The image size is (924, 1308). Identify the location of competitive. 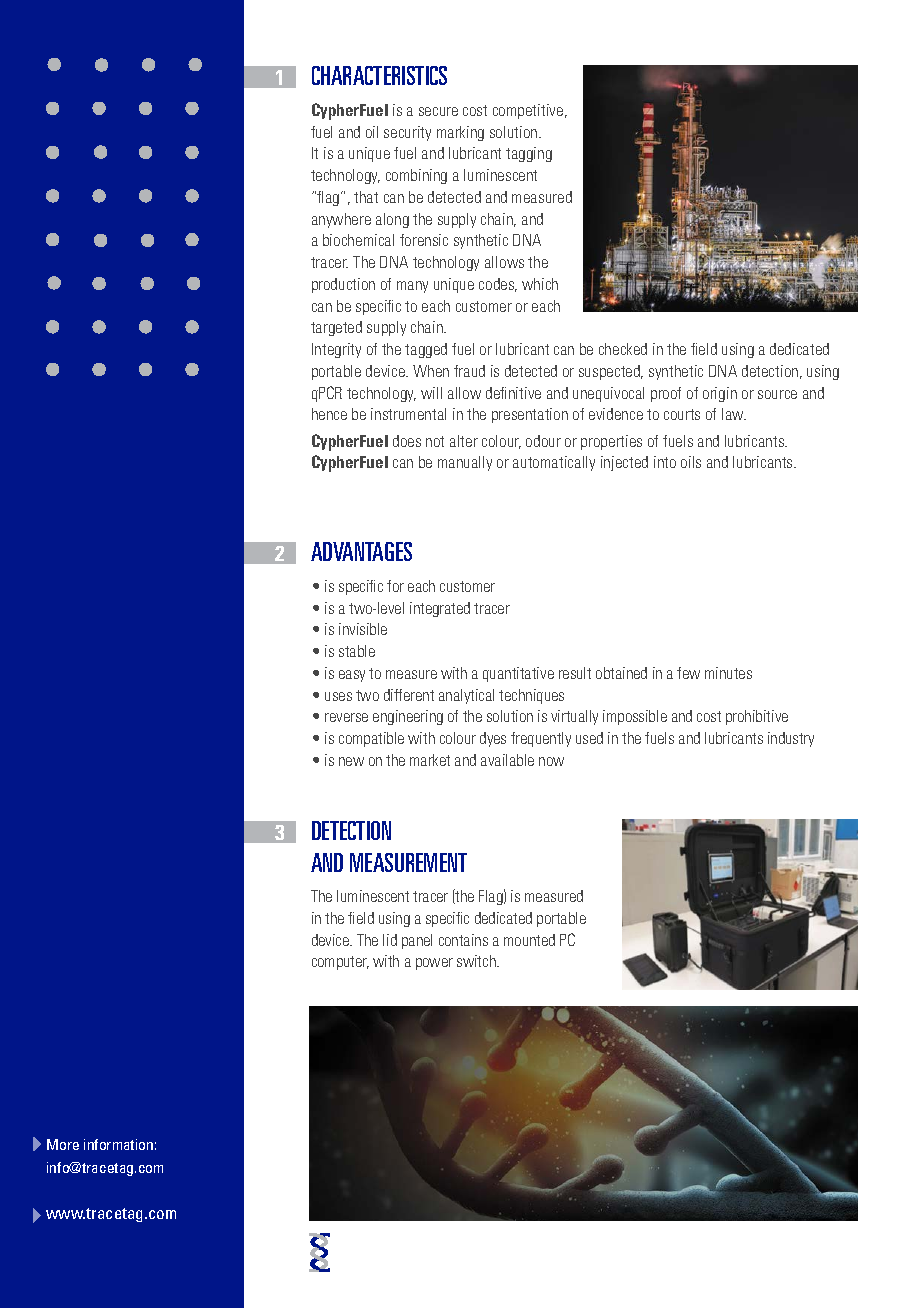
(529, 111).
